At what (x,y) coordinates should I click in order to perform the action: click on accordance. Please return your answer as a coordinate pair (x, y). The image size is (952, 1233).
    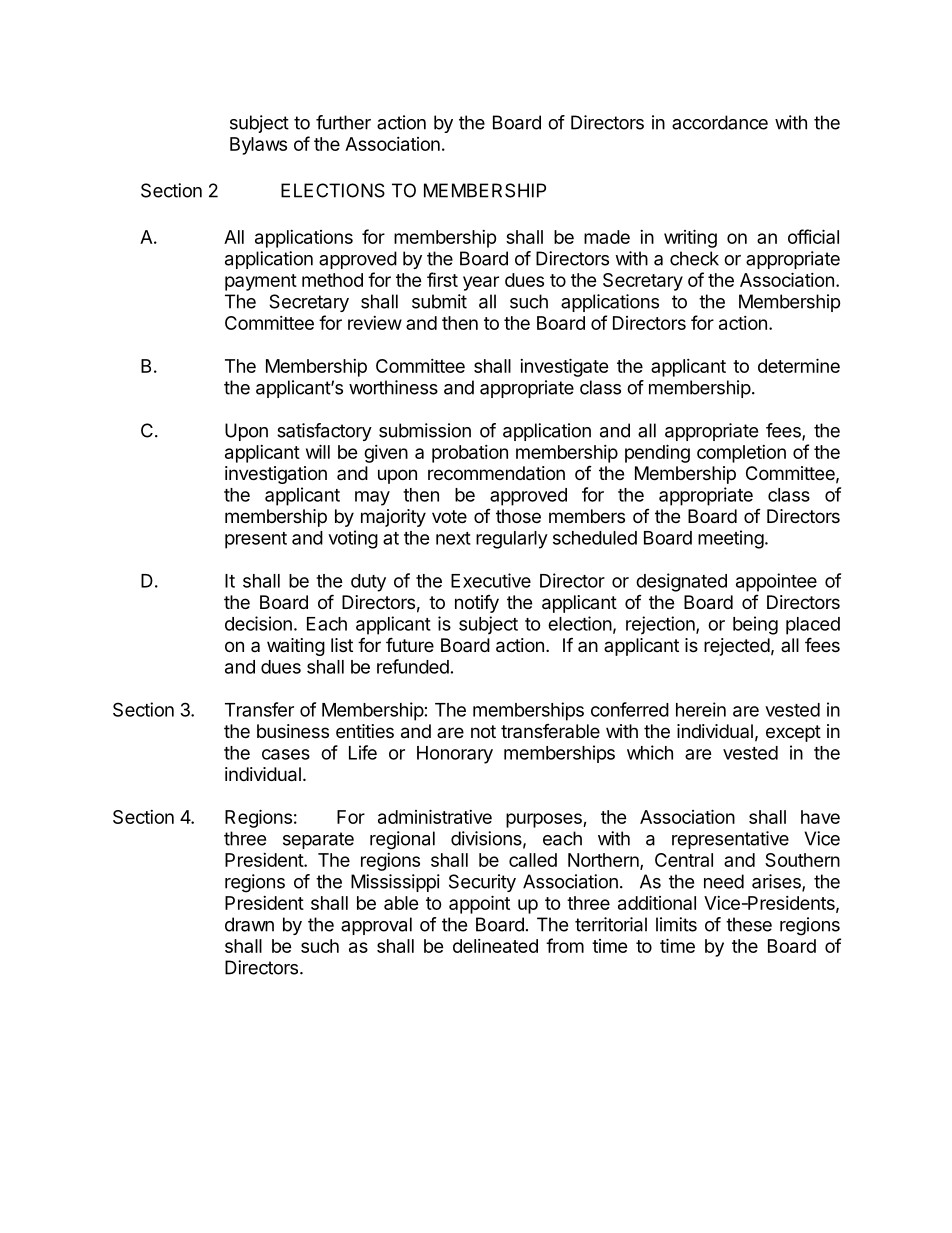
    Looking at the image, I should click on (720, 122).
